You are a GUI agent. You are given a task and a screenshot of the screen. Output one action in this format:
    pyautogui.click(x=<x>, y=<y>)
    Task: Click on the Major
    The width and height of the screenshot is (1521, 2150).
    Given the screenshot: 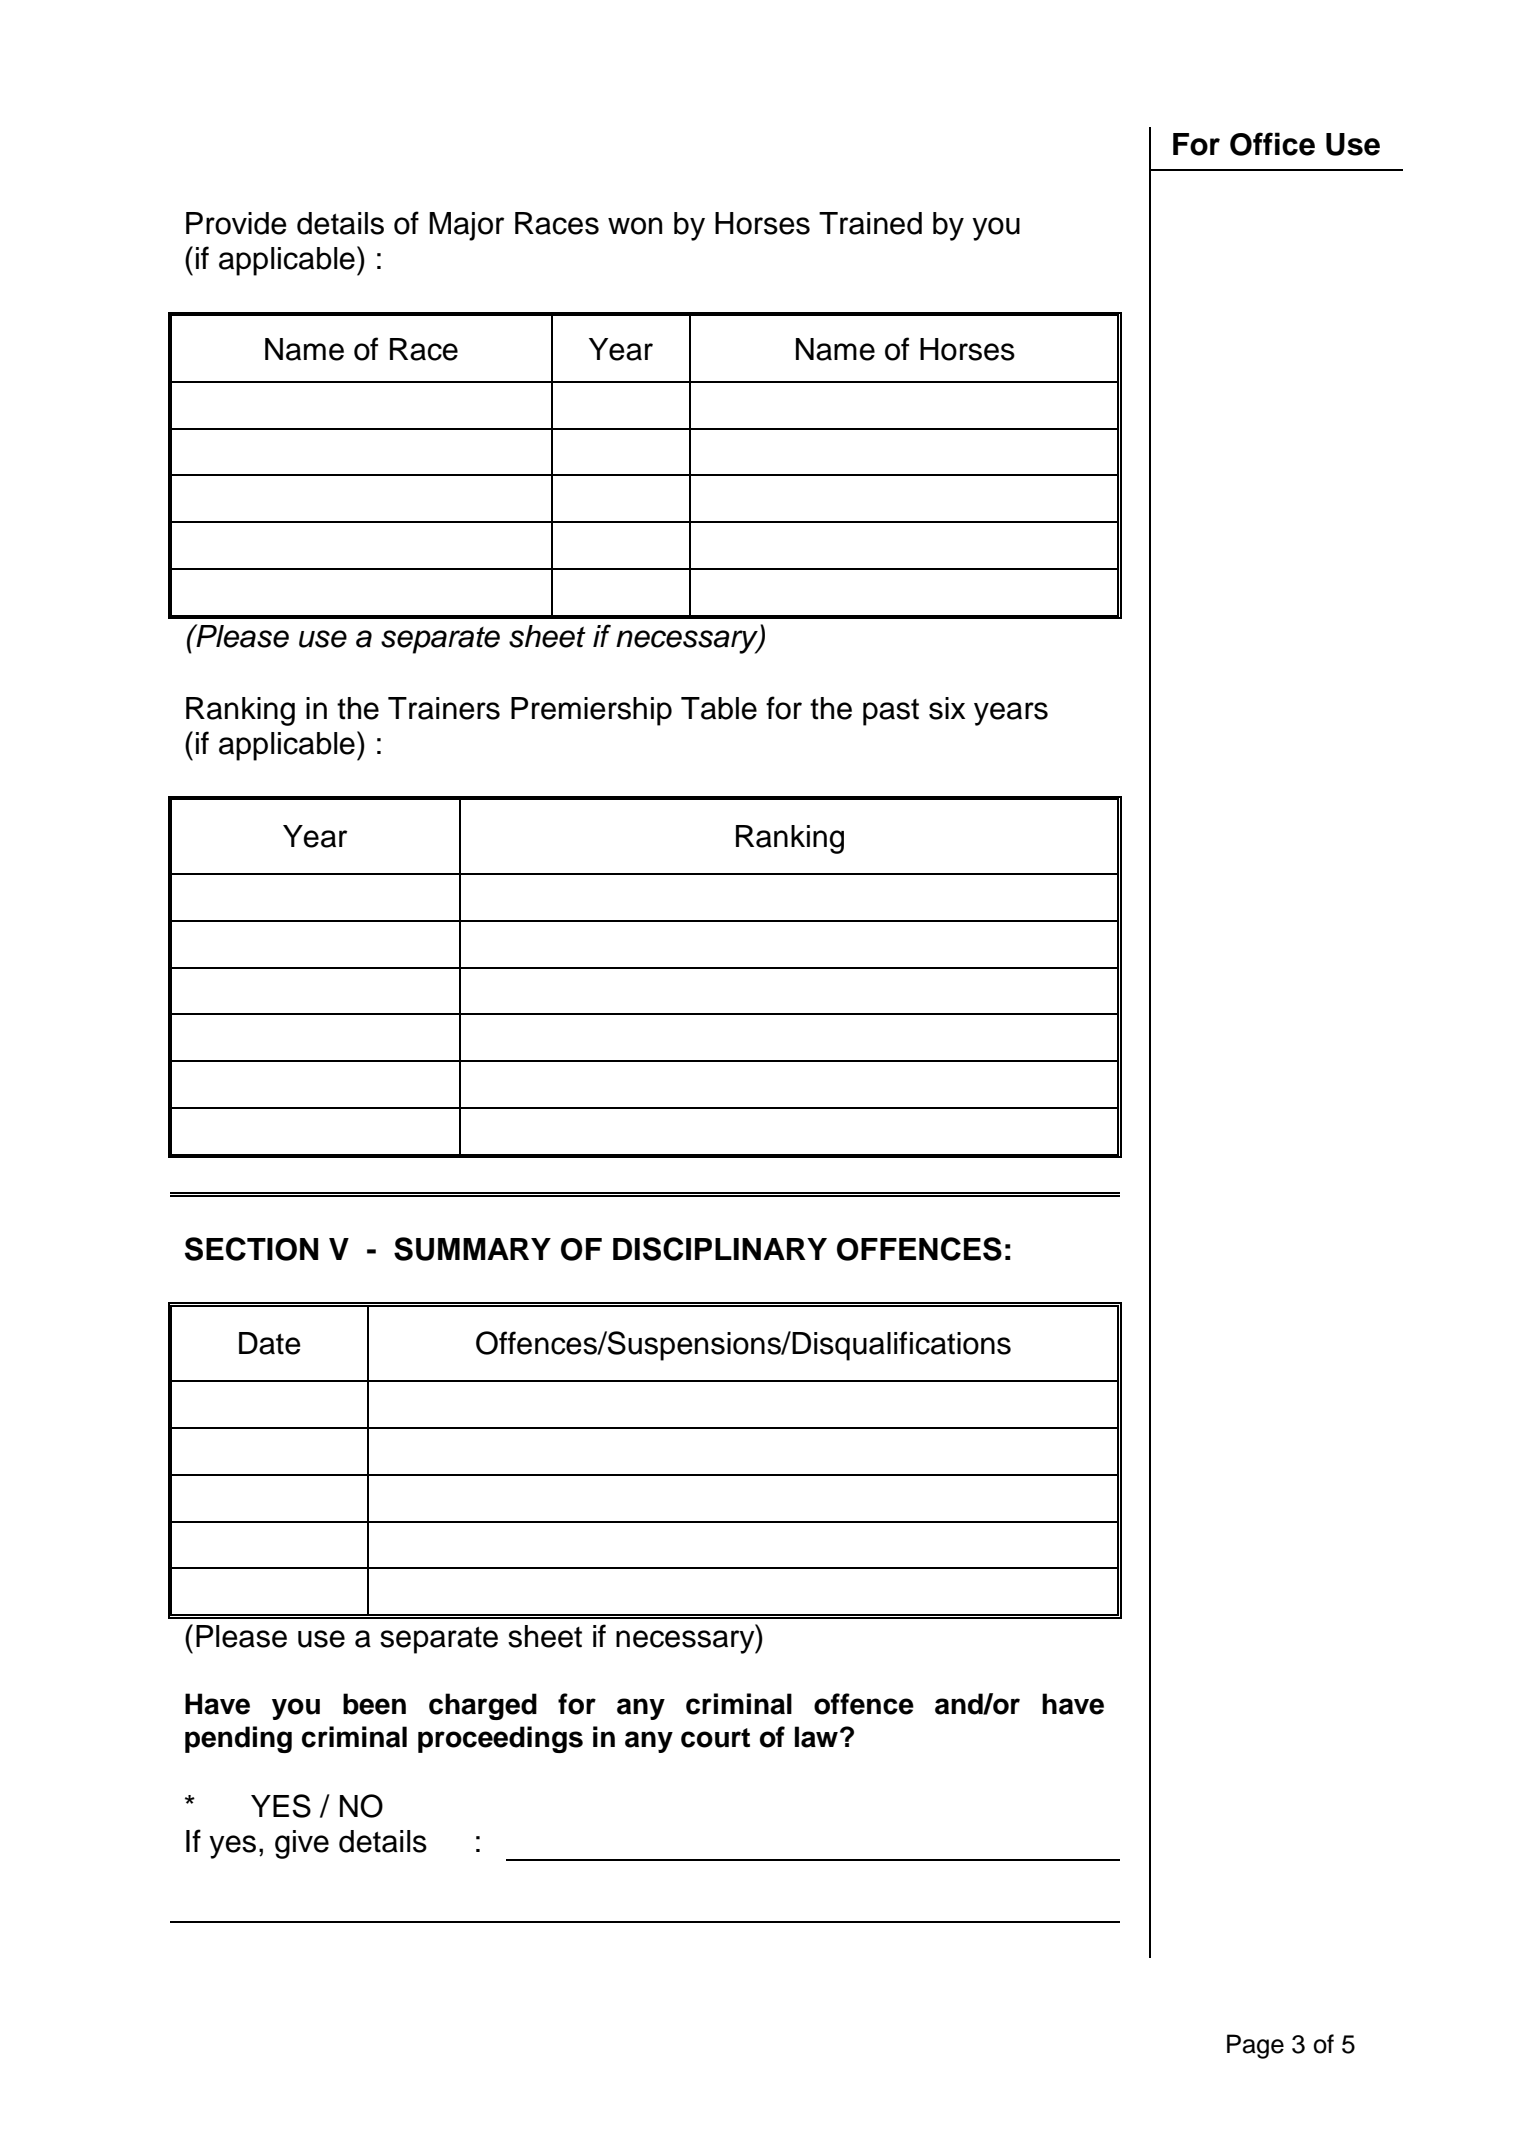 What is the action you would take?
    pyautogui.click(x=466, y=226)
